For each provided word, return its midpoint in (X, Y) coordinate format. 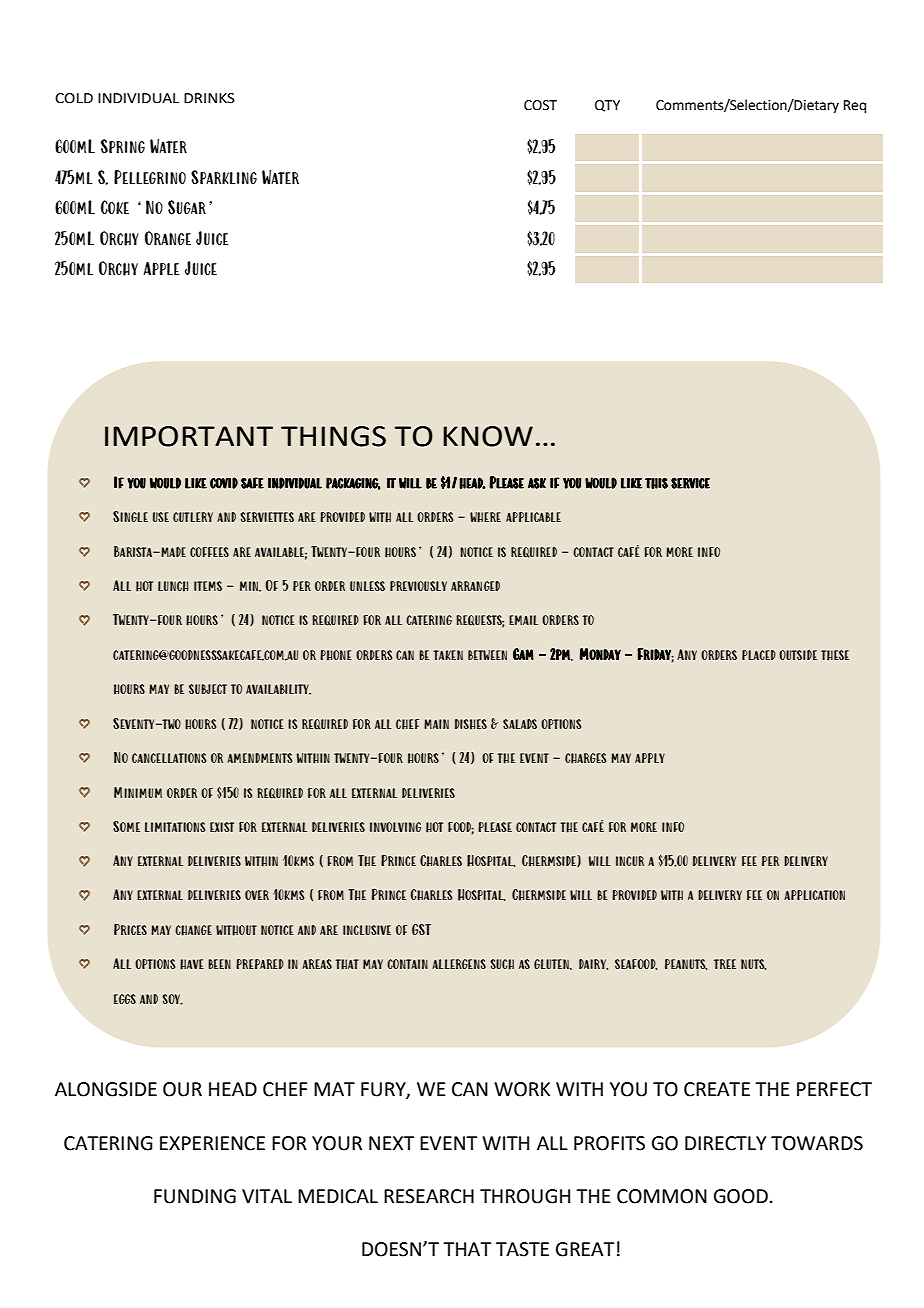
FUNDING (195, 1196)
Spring (123, 146)
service (690, 483)
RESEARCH (429, 1196)
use (161, 517)
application (814, 895)
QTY (607, 106)
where (485, 517)
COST (540, 105)
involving (395, 827)
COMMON (662, 1196)
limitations (175, 827)
